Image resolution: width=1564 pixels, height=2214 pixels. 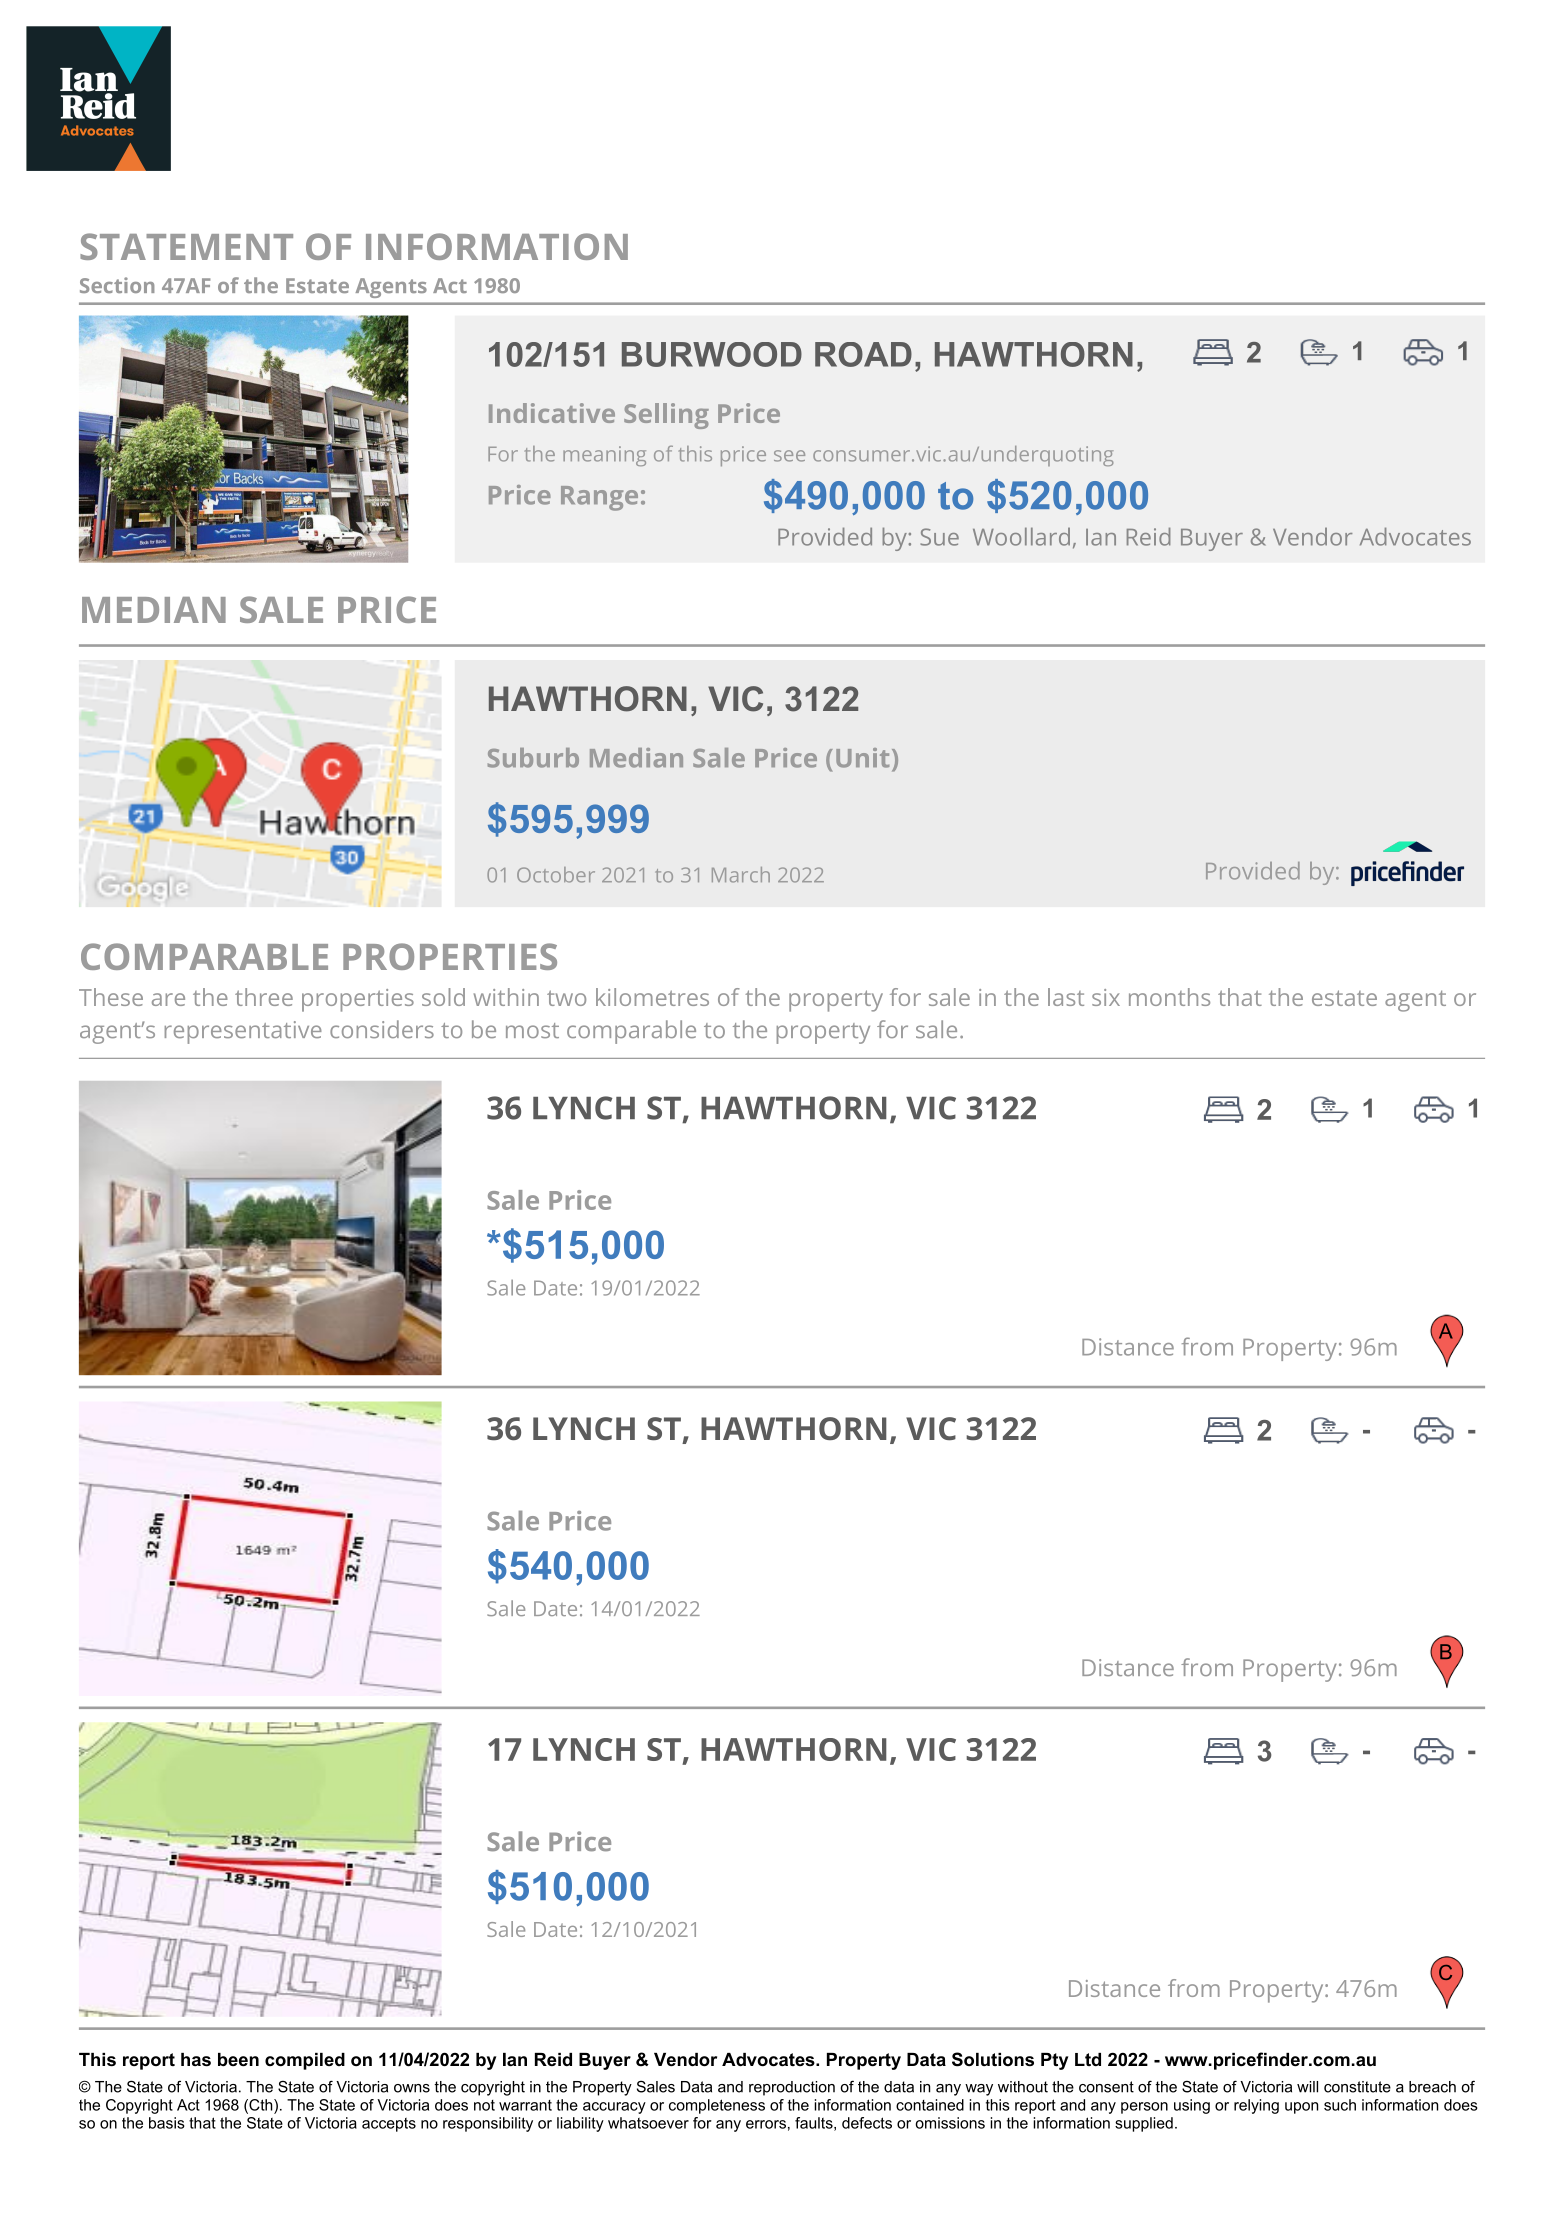 I want to click on Suburb, so click(x=533, y=758).
